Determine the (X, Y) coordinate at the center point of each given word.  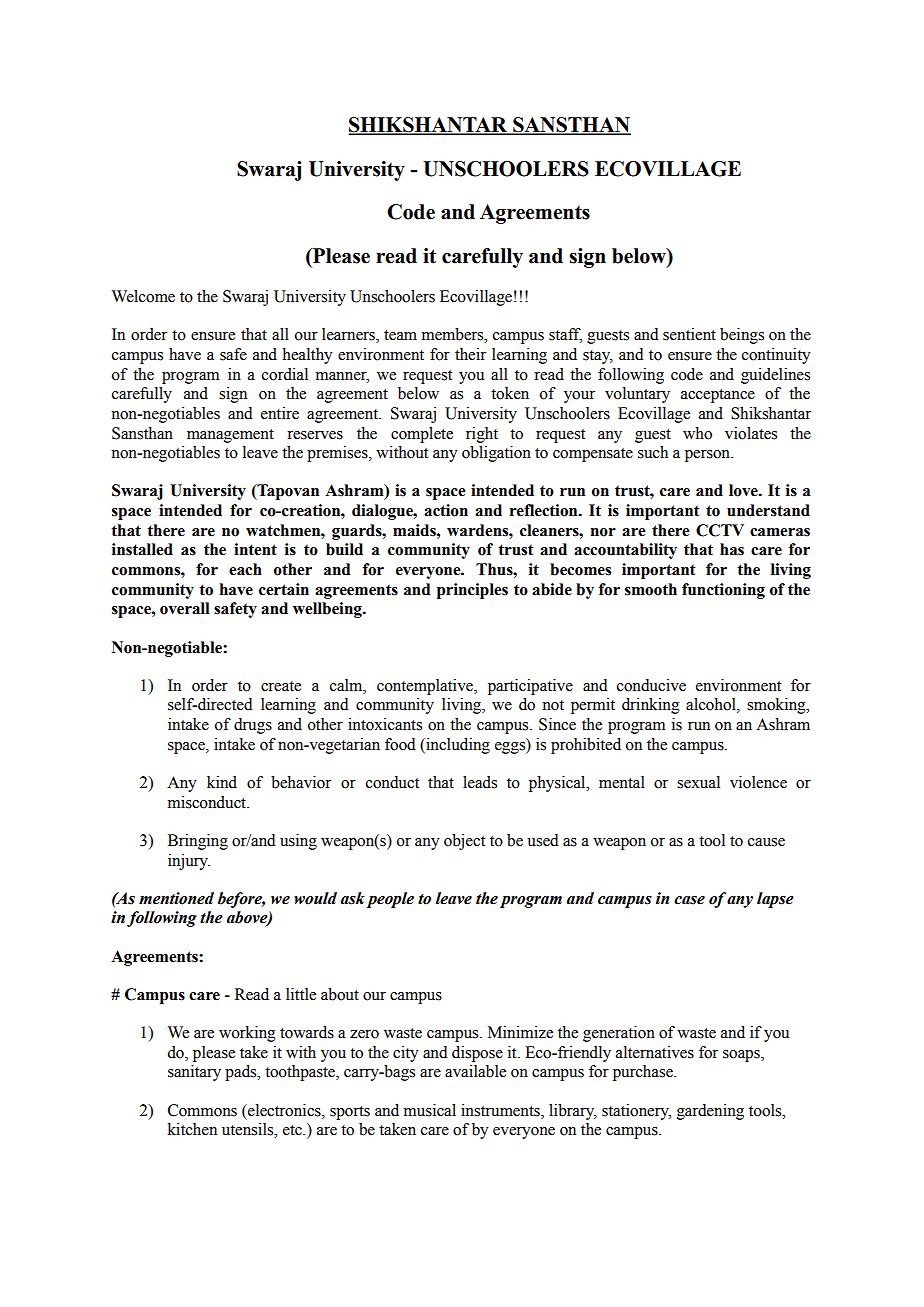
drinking (651, 706)
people (390, 900)
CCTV (720, 530)
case (689, 900)
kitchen (192, 1129)
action (446, 510)
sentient (689, 334)
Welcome (143, 296)
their (470, 354)
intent (255, 549)
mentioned (176, 898)
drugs (253, 726)
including (457, 746)
